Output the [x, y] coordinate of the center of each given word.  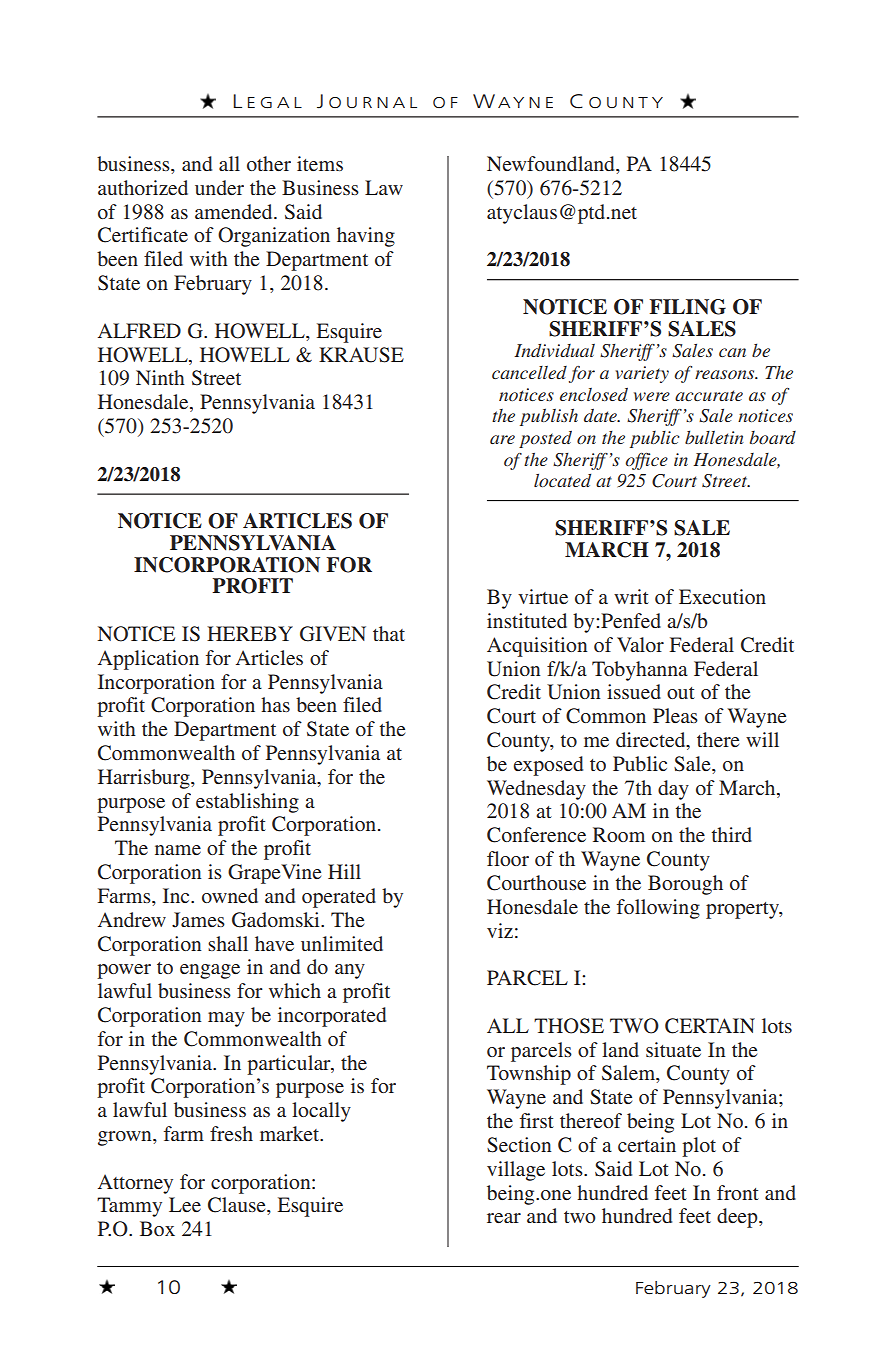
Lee [185, 1204]
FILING [687, 307]
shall [228, 943]
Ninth [160, 377]
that [389, 633]
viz [500, 930]
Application [148, 660]
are [502, 439]
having [366, 237]
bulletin [714, 437]
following [658, 909]
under [219, 187]
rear [504, 1218]
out [681, 693]
